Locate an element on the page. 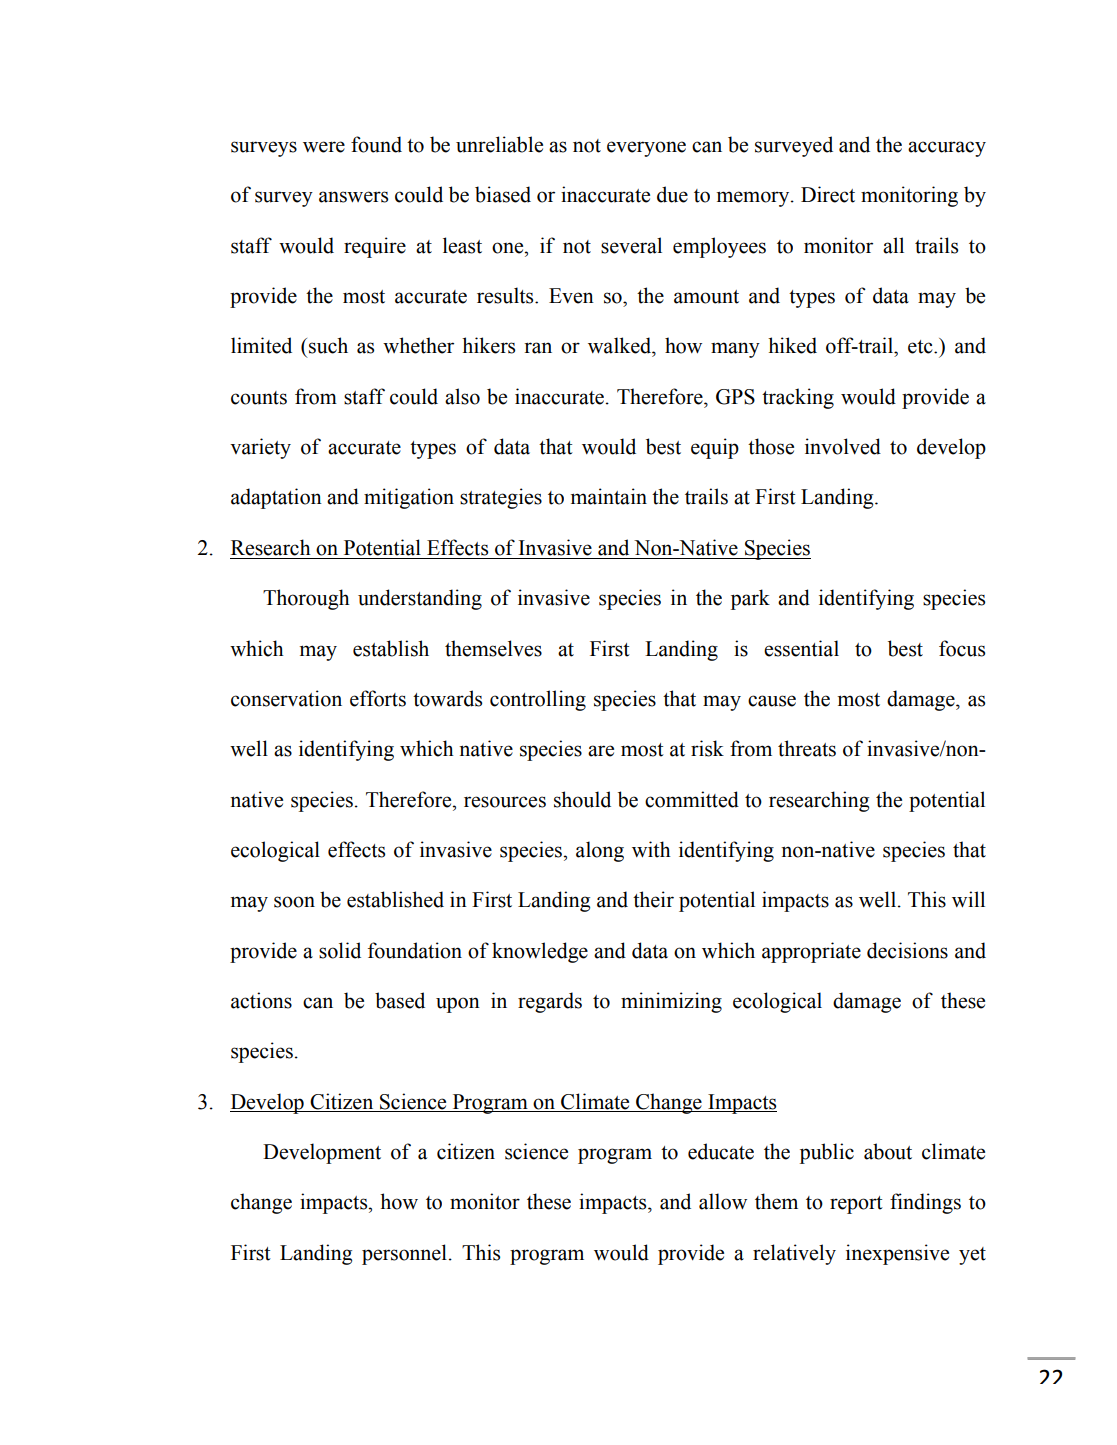 The width and height of the image is (1117, 1445). Direct is located at coordinates (828, 194).
